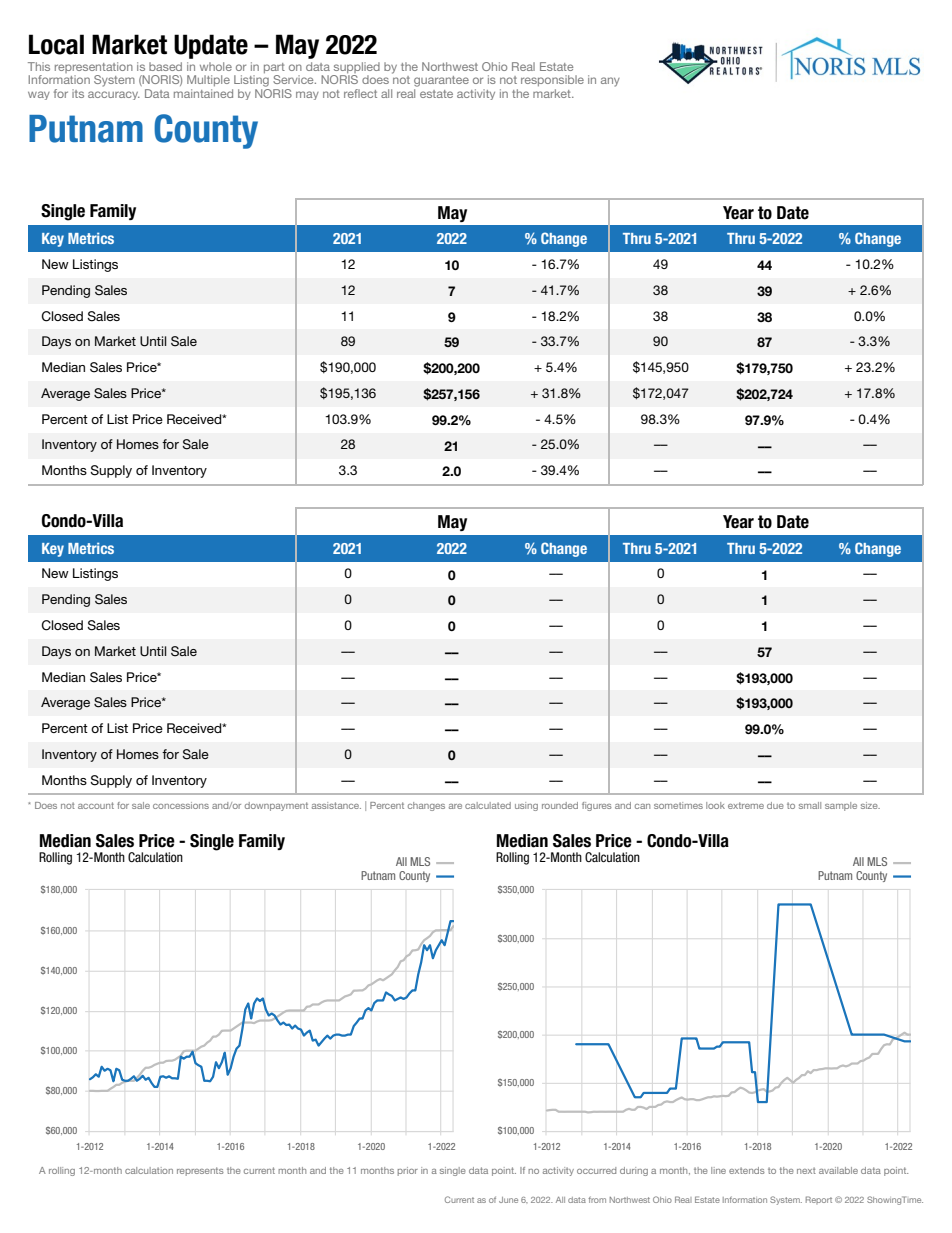 This page has width=952, height=1233. Describe the element at coordinates (408, 1171) in the page. I see `prior` at that location.
